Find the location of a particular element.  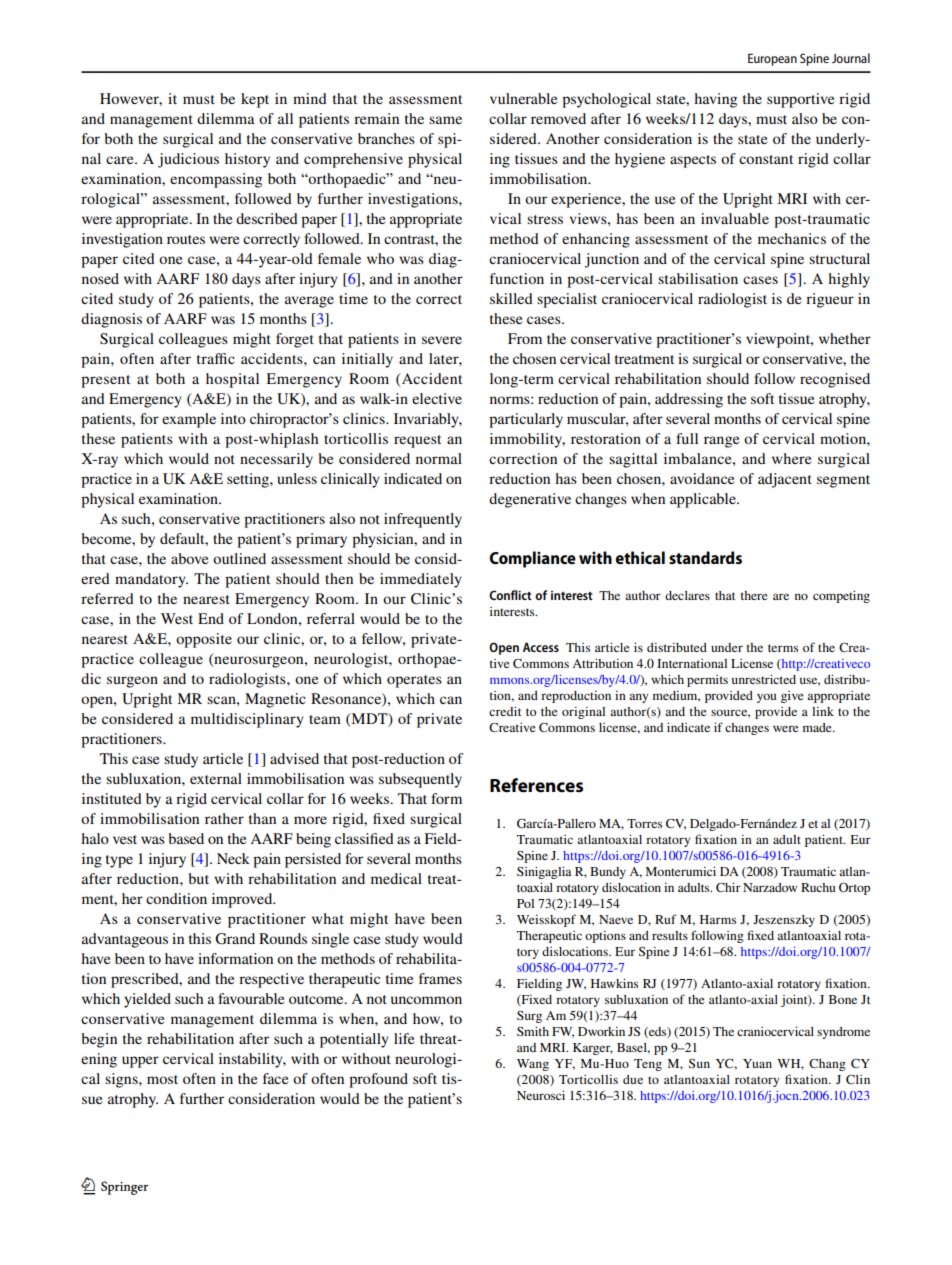

most is located at coordinates (162, 1079).
